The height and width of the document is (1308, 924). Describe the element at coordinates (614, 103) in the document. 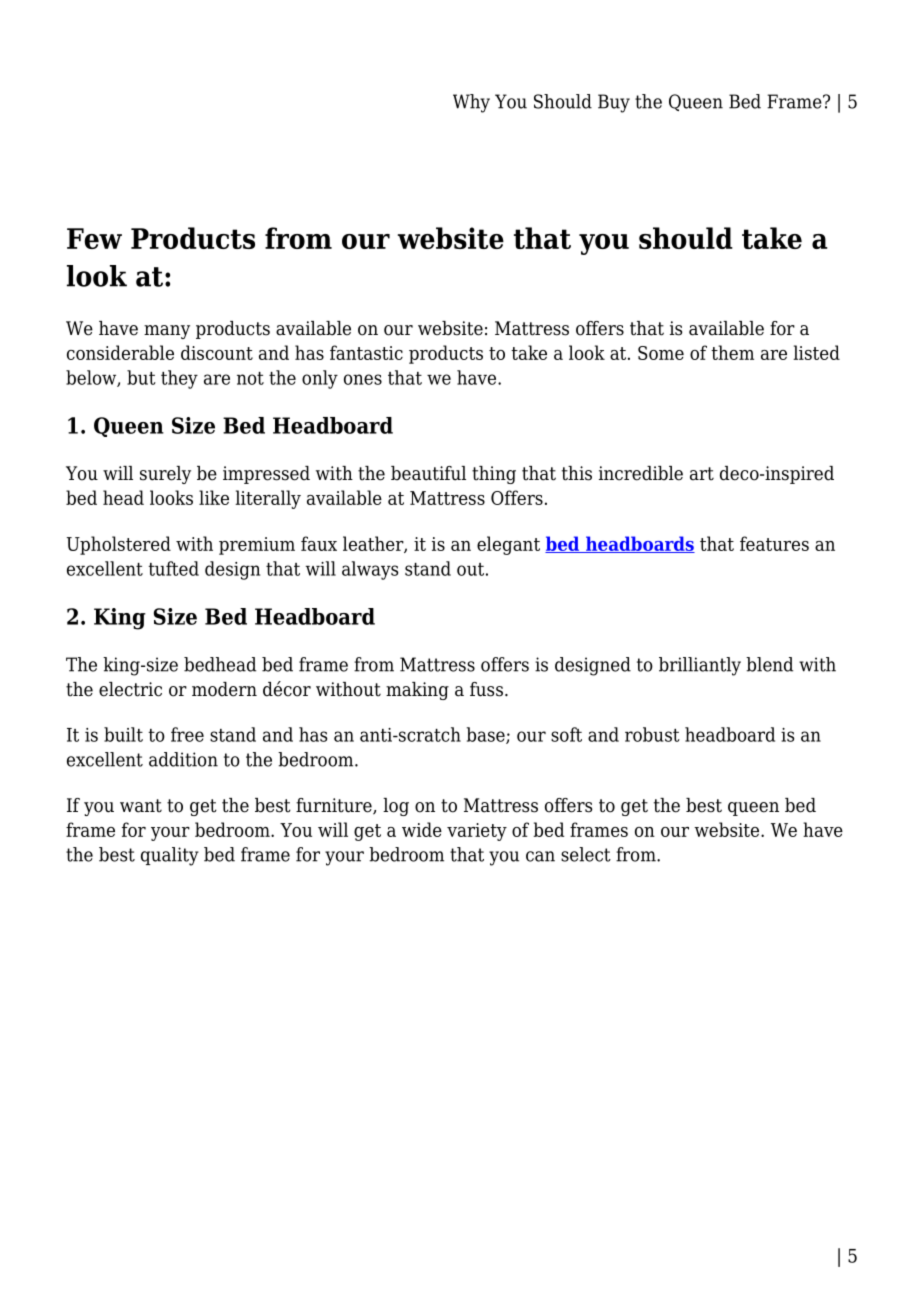

I see `Buy` at that location.
